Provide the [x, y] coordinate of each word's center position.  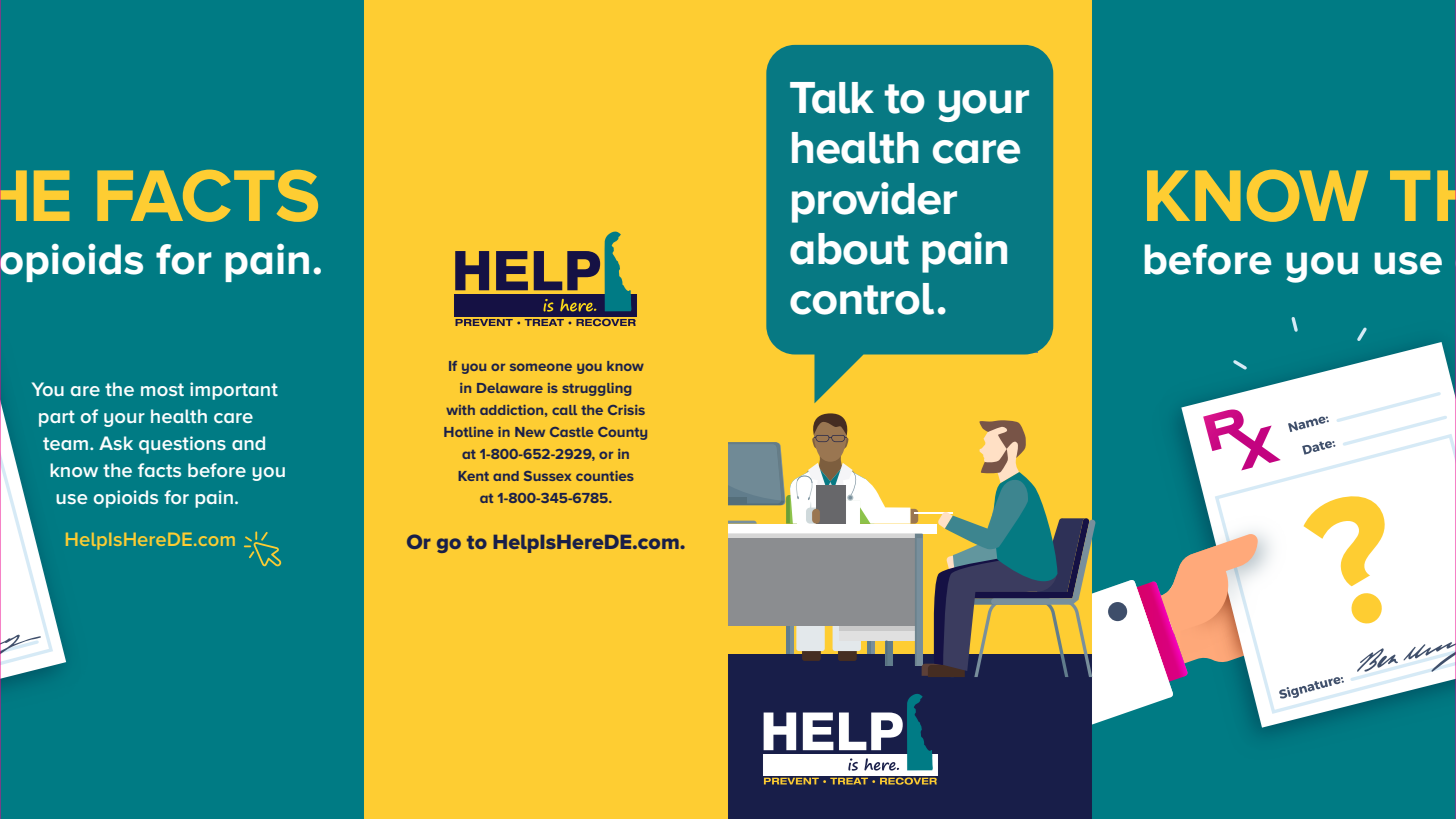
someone [541, 367]
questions [182, 445]
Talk [832, 98]
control [862, 299]
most [162, 389]
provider [874, 202]
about [849, 249]
